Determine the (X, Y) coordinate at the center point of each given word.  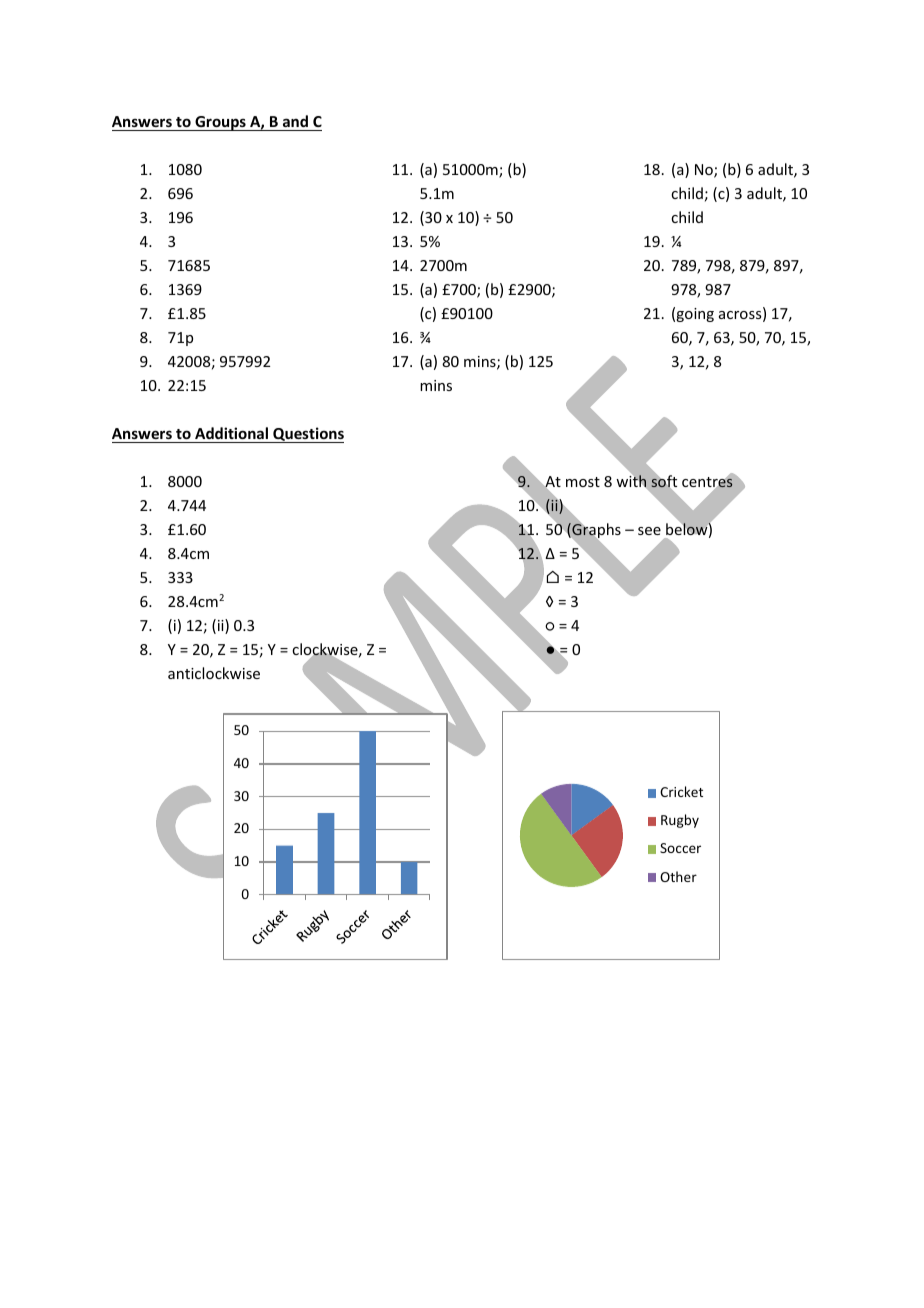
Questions (307, 435)
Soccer (680, 848)
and (295, 123)
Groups (220, 123)
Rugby (680, 821)
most (583, 482)
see (649, 531)
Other (678, 876)
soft (664, 481)
